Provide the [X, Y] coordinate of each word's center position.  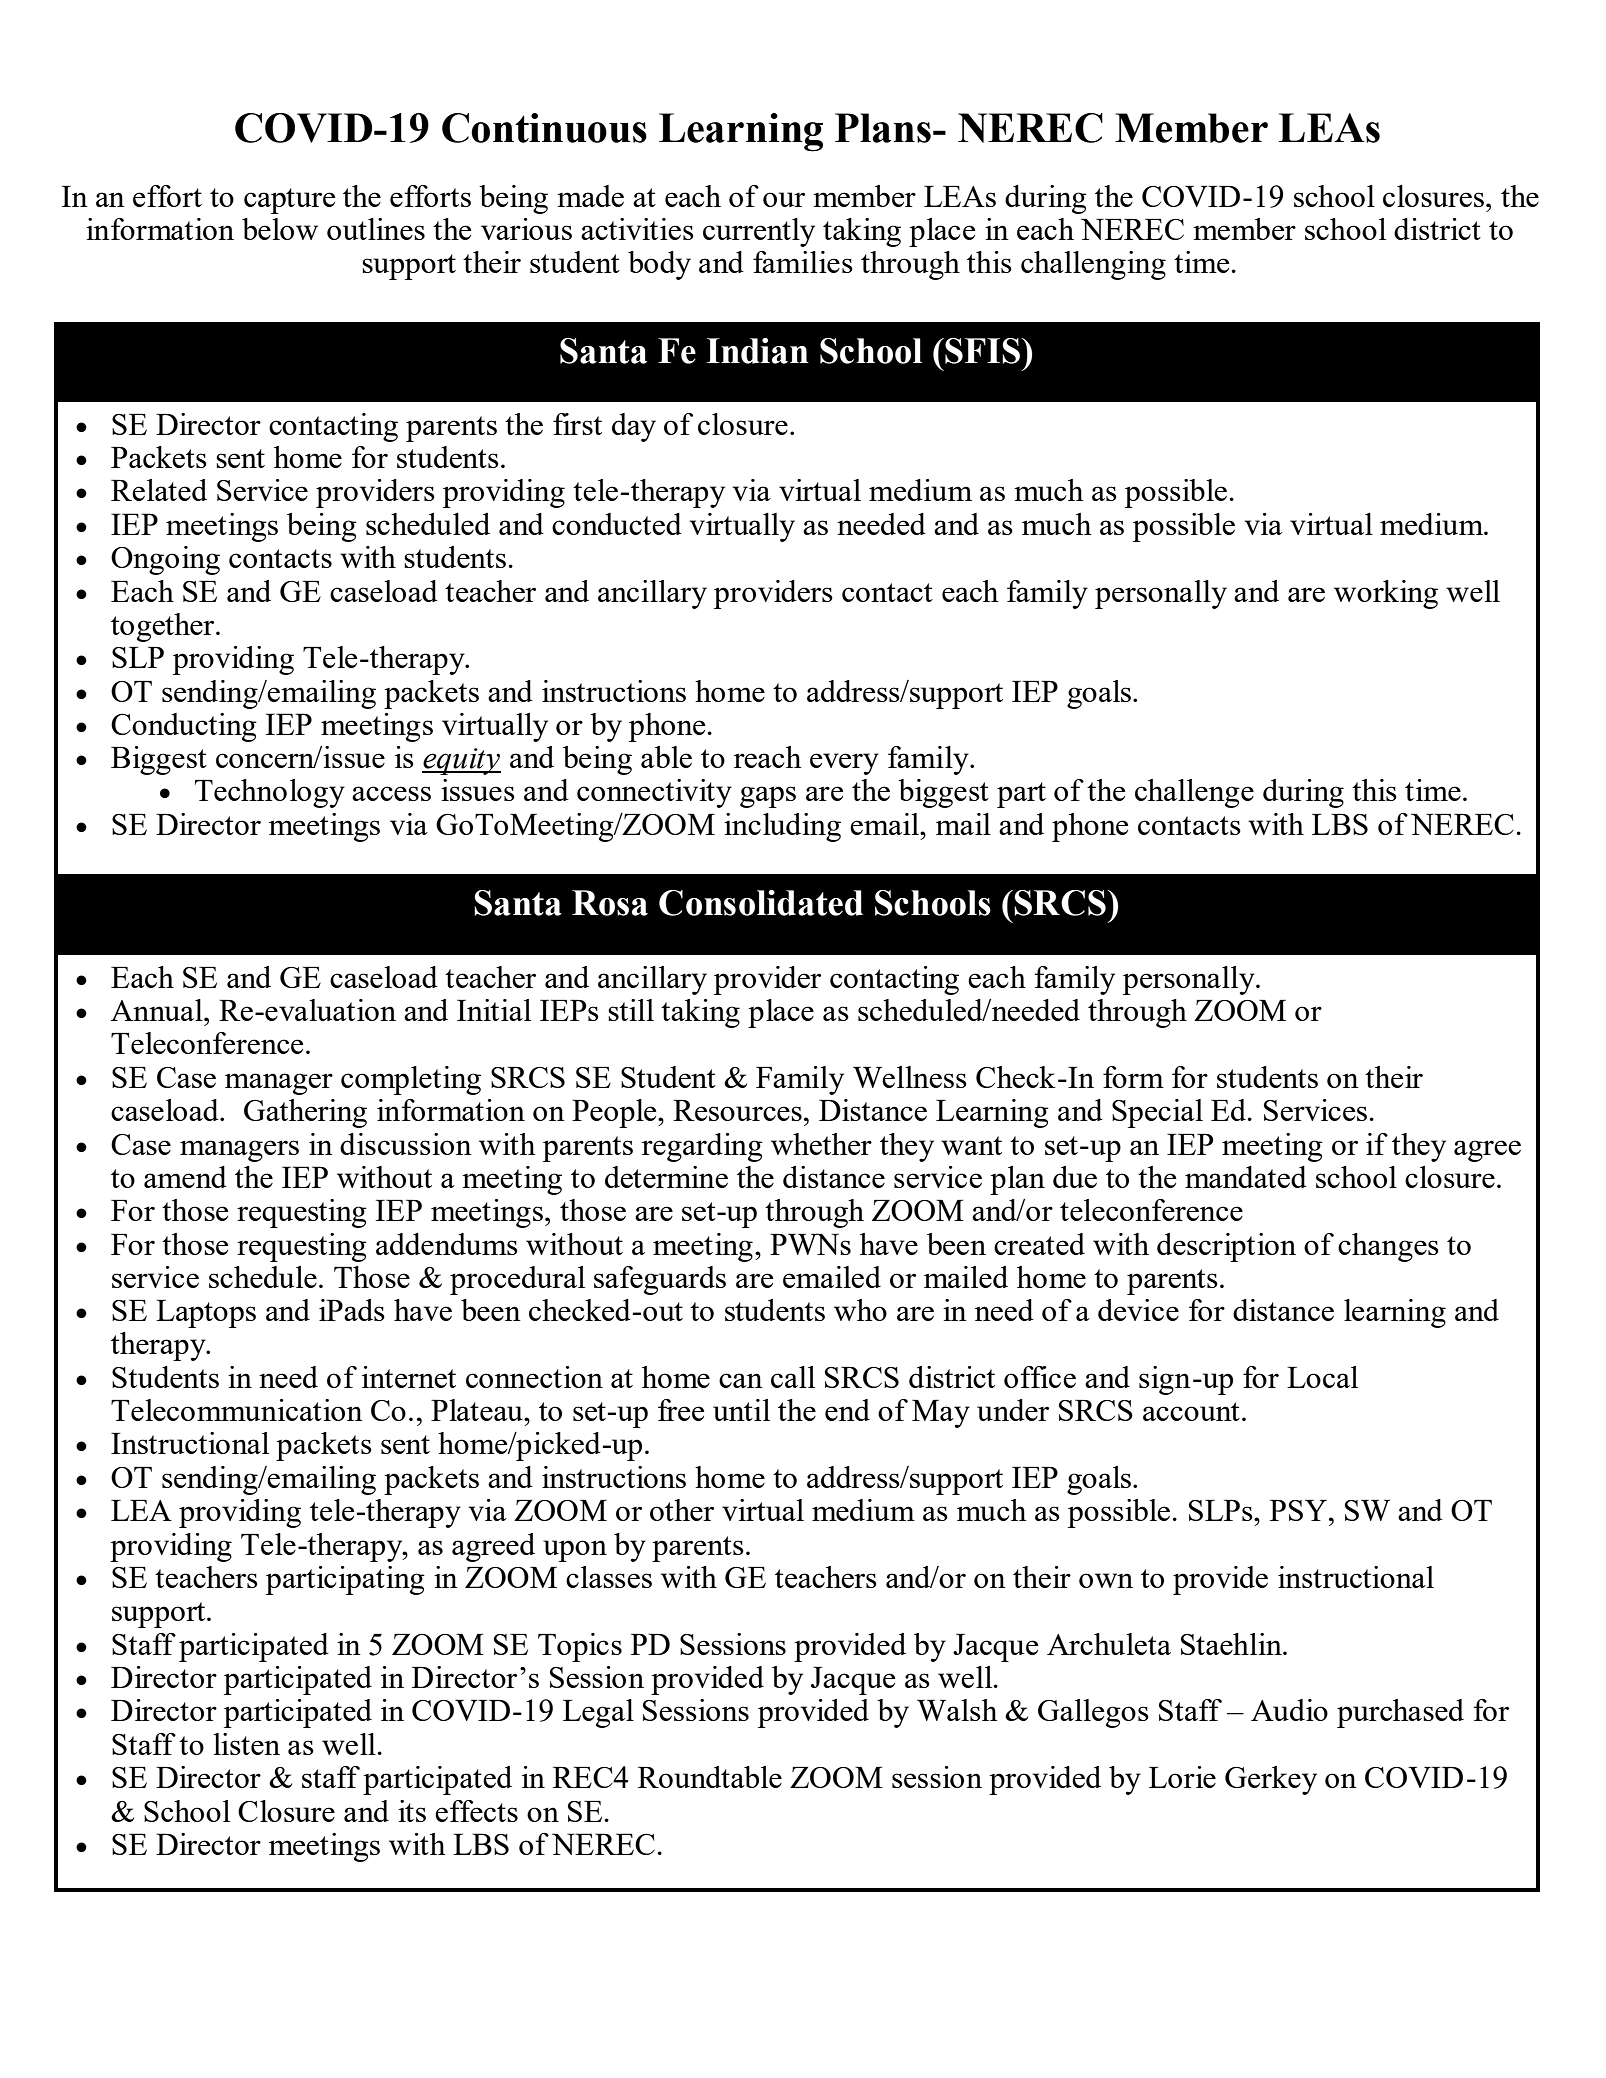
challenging [1093, 265]
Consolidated [761, 903]
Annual [158, 1010]
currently [759, 232]
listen [246, 1744]
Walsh [957, 1710]
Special [1157, 1113]
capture [289, 201]
